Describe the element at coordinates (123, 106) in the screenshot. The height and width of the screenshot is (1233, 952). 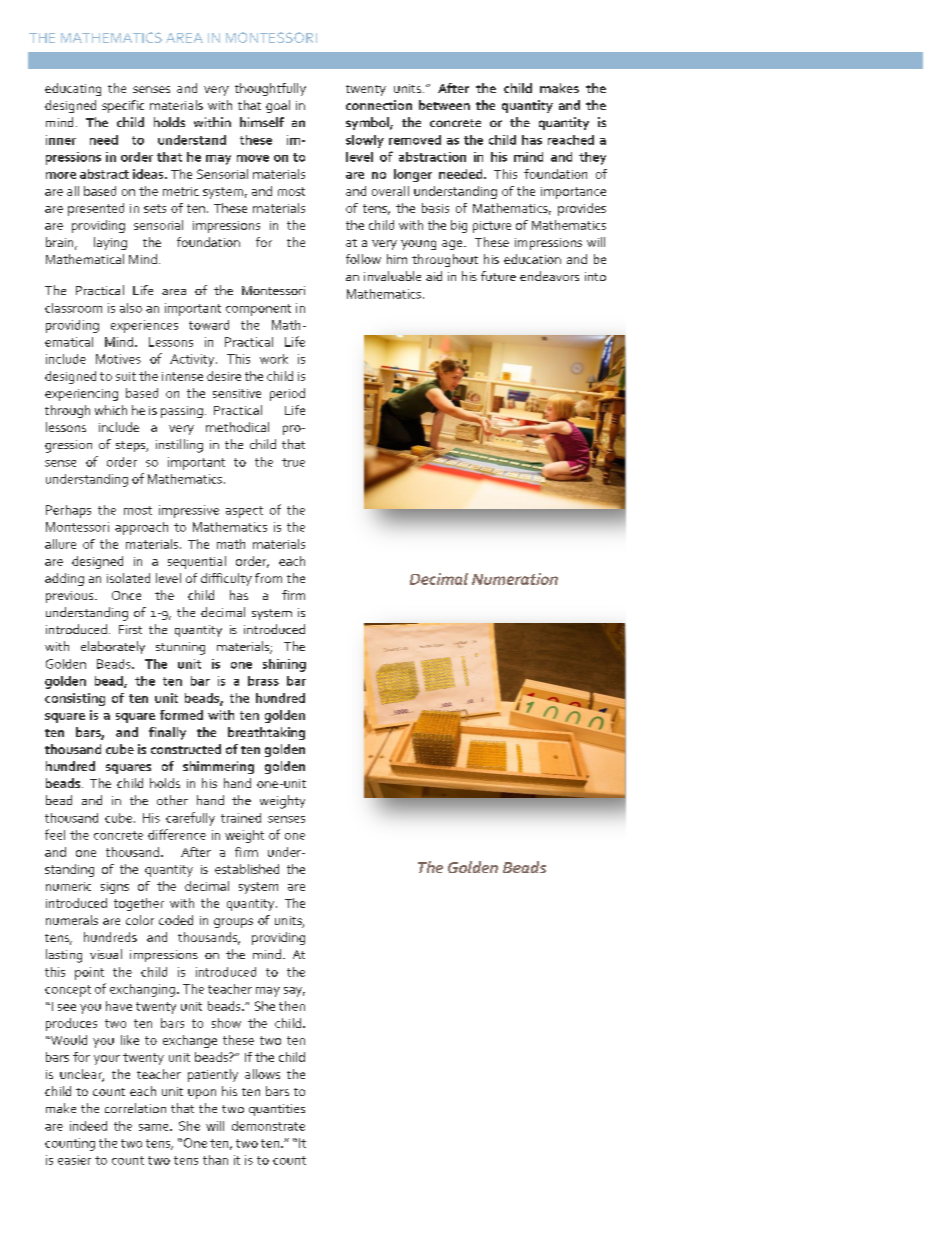
I see `specific` at that location.
